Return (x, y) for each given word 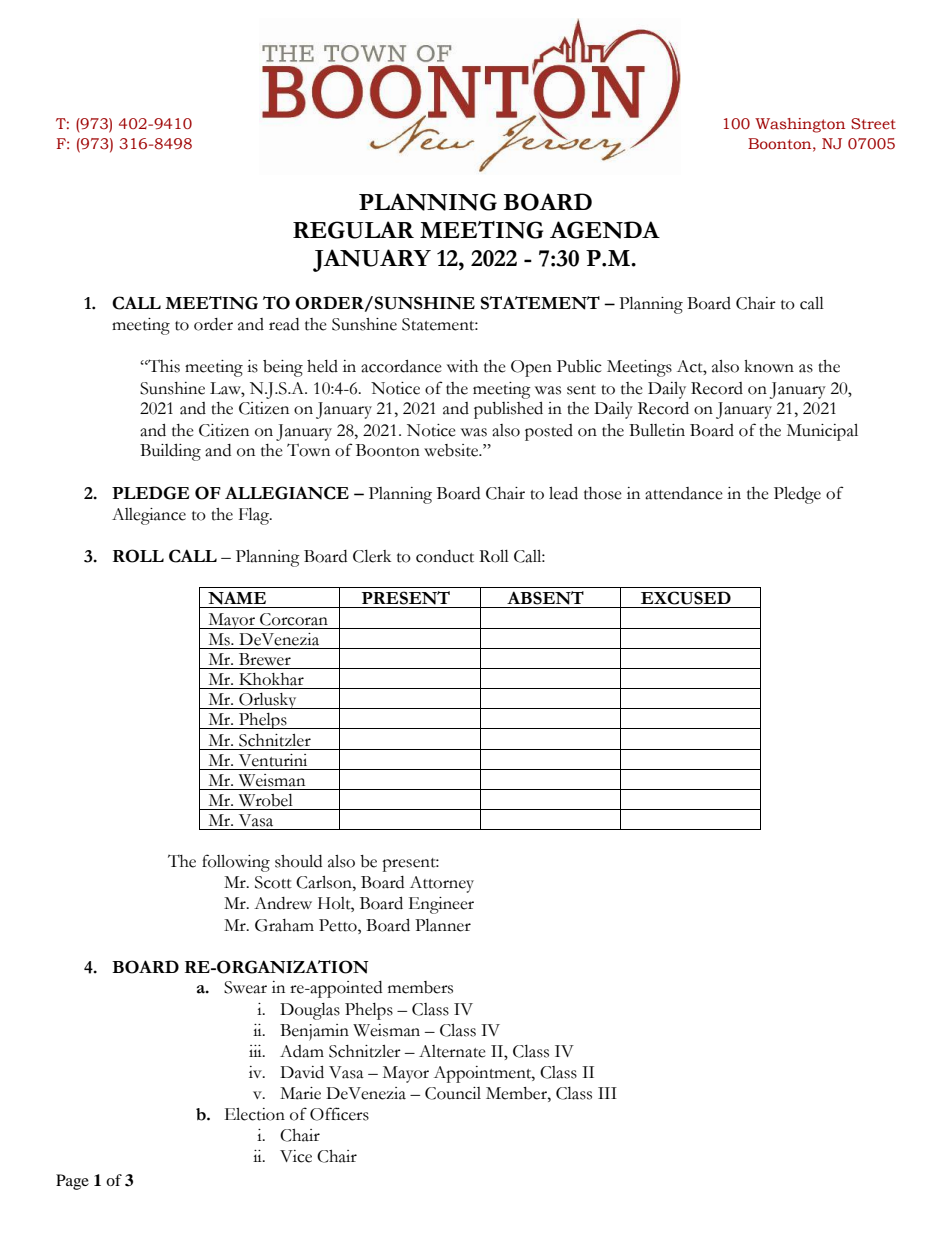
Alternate (452, 1051)
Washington (800, 125)
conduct (445, 556)
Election (255, 1114)
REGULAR (353, 230)
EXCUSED (686, 598)
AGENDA (605, 230)
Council (453, 1093)
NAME (237, 598)
